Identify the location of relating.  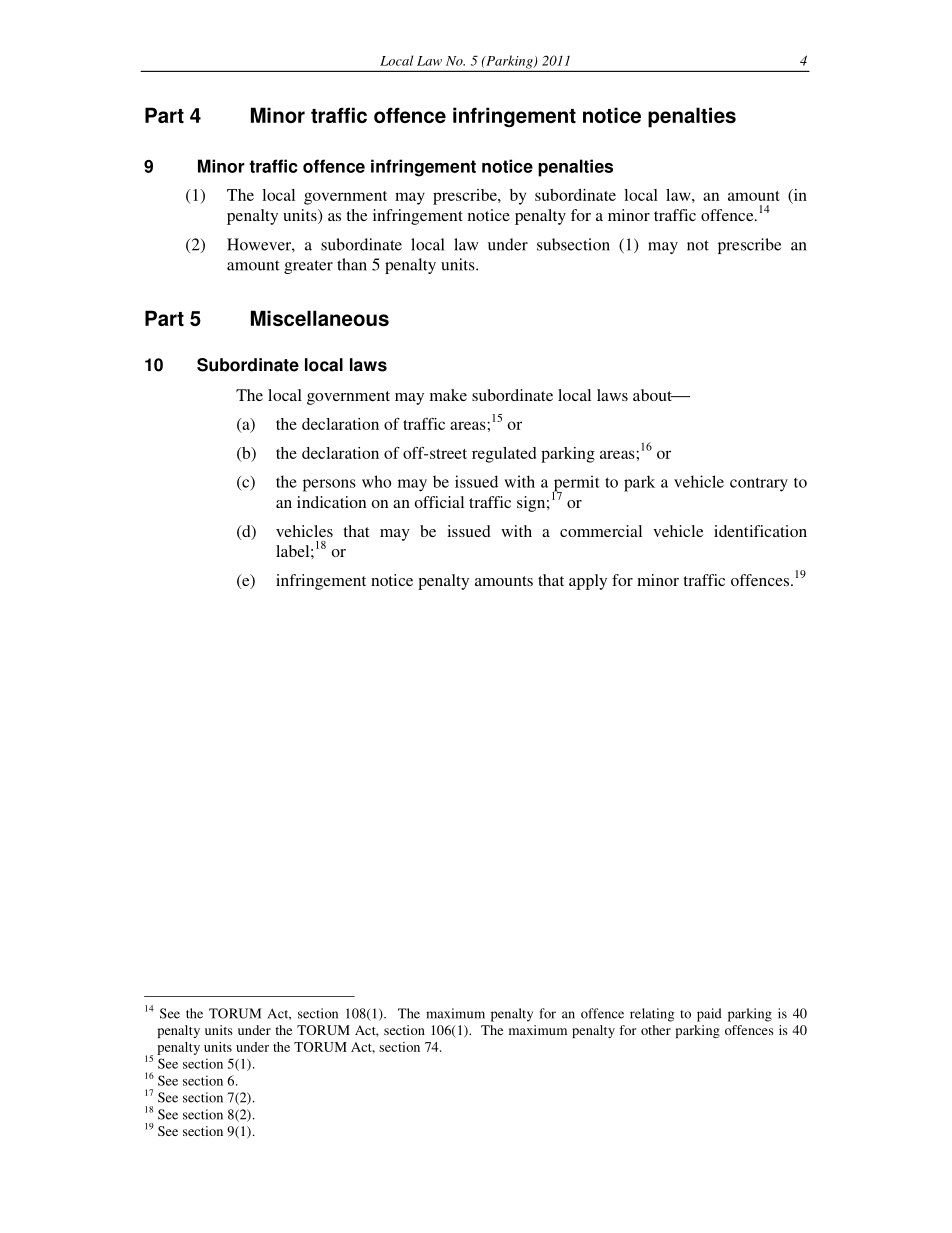
(652, 1015).
